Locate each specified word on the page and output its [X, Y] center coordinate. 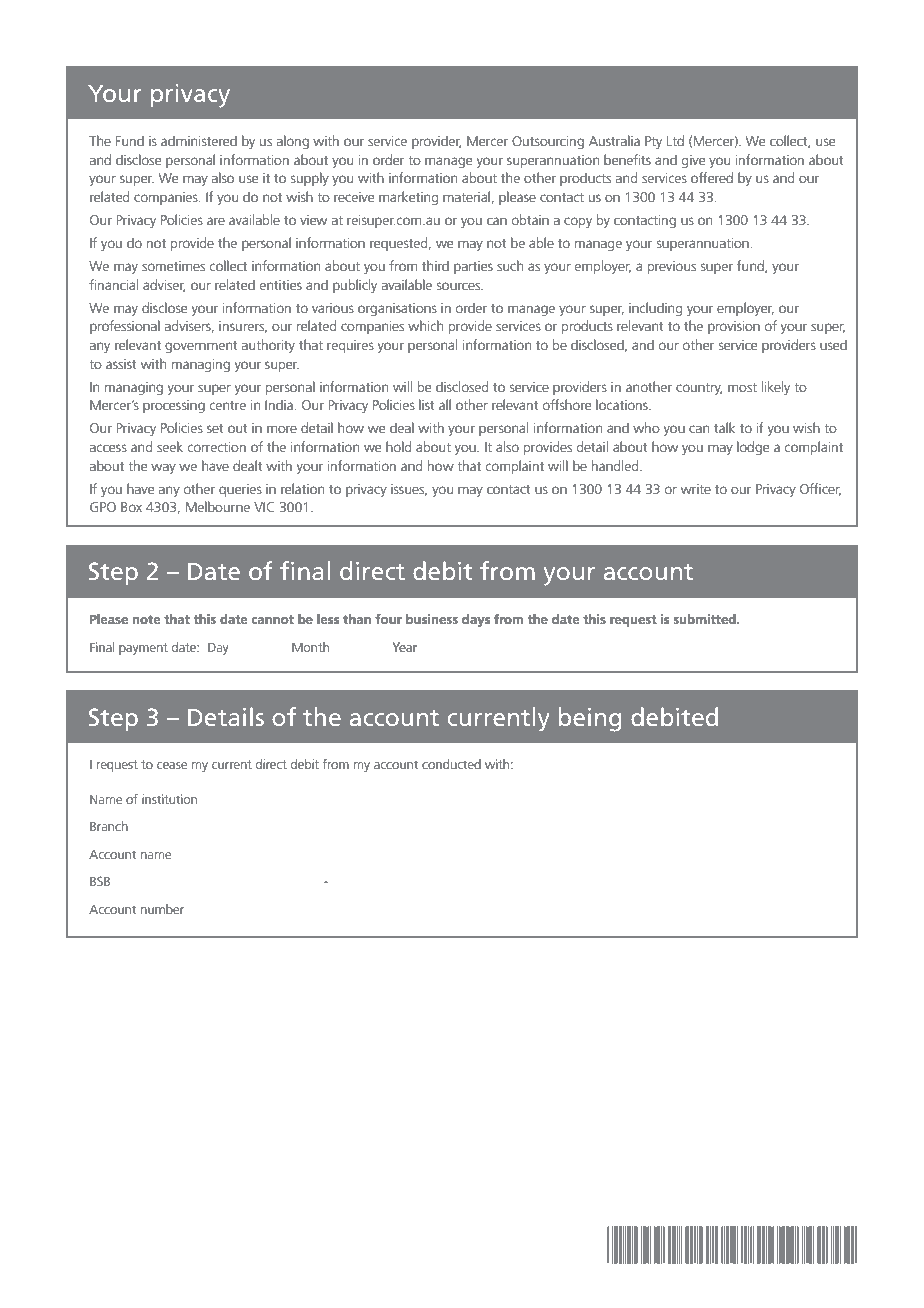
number [162, 909]
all [445, 404]
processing [174, 406]
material [466, 196]
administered [199, 140]
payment [143, 649]
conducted [451, 764]
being [590, 719]
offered [712, 177]
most [742, 387]
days [476, 620]
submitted [705, 619]
